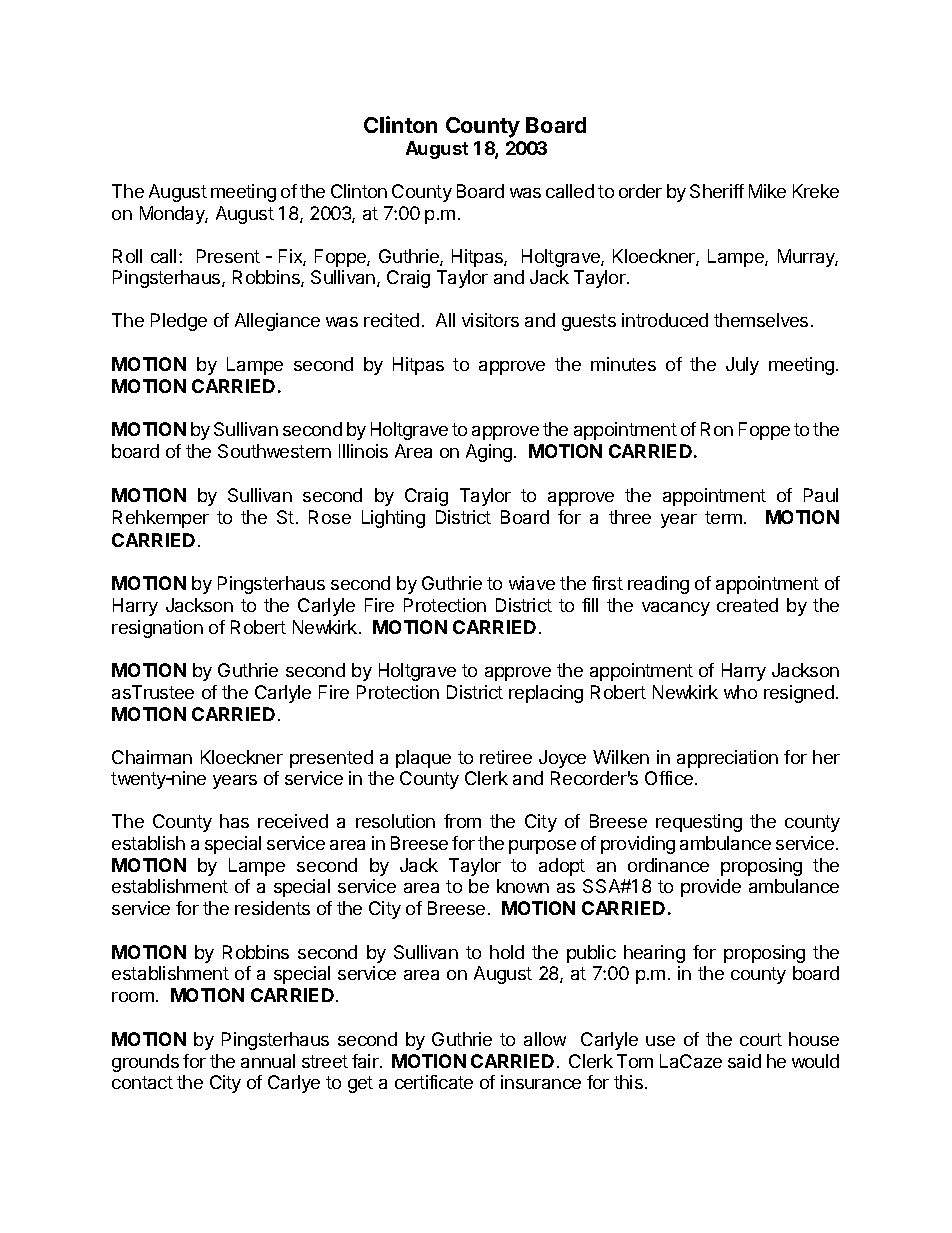 Image resolution: width=952 pixels, height=1233 pixels. Describe the element at coordinates (490, 320) in the screenshot. I see `visitors` at that location.
